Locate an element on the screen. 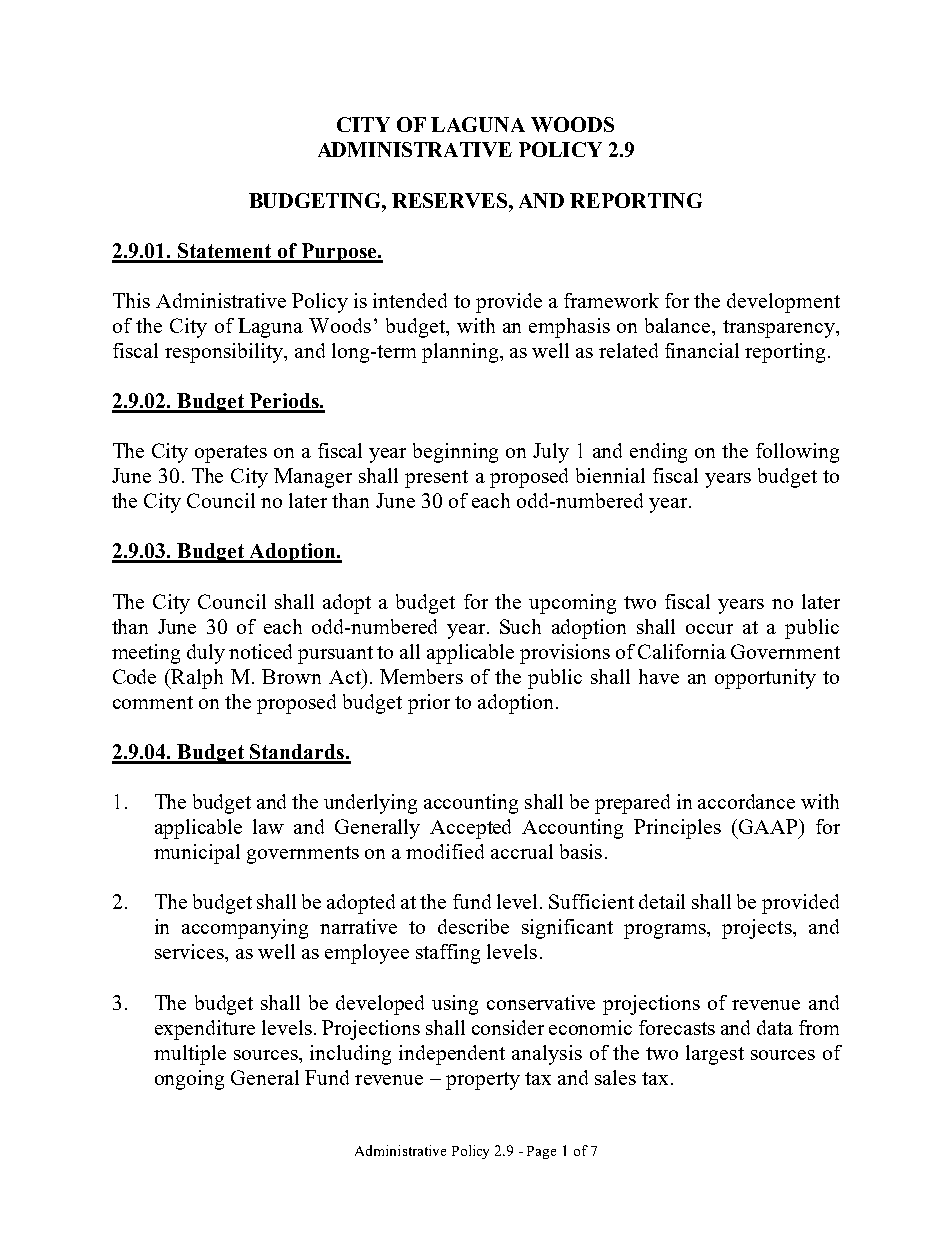 This screenshot has height=1233, width=952. development is located at coordinates (783, 303).
